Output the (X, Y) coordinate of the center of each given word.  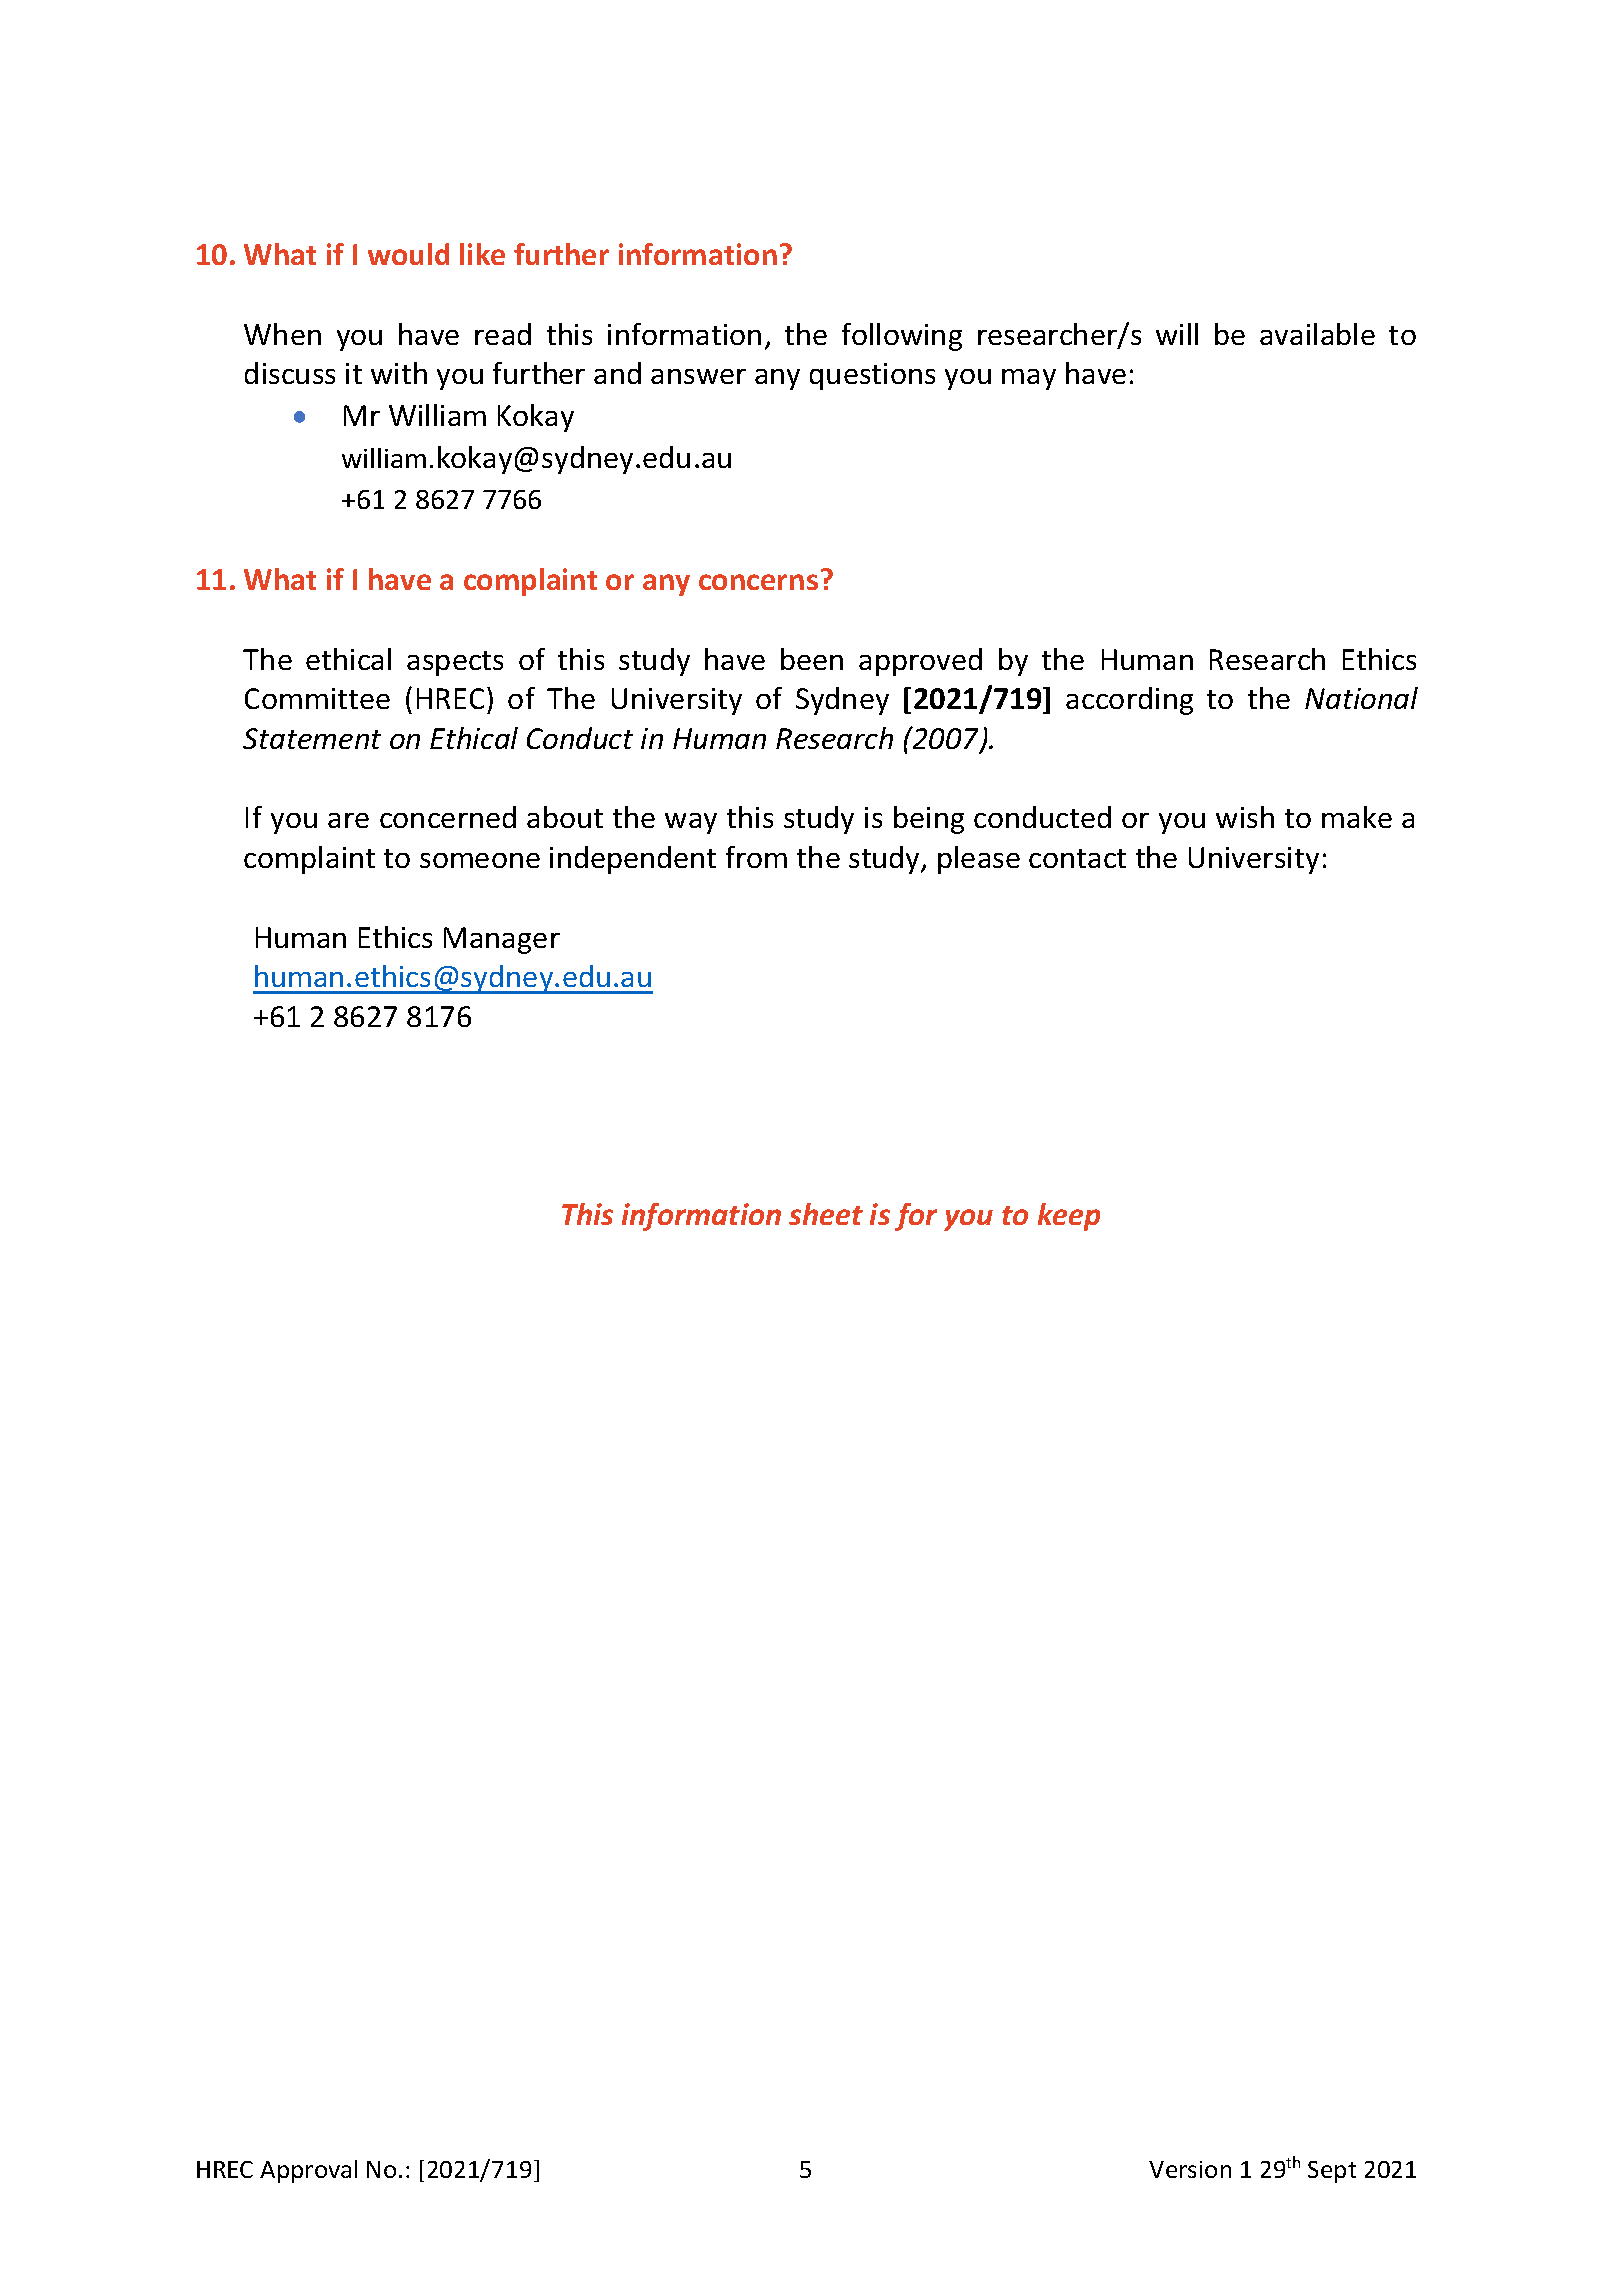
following (902, 337)
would (408, 254)
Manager (502, 940)
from (756, 857)
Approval (308, 2171)
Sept (1332, 2172)
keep (1069, 1217)
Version (1190, 2169)
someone (480, 860)
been (812, 659)
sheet (826, 1214)
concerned (448, 817)
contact (1077, 858)
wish (1245, 817)
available (1317, 334)
